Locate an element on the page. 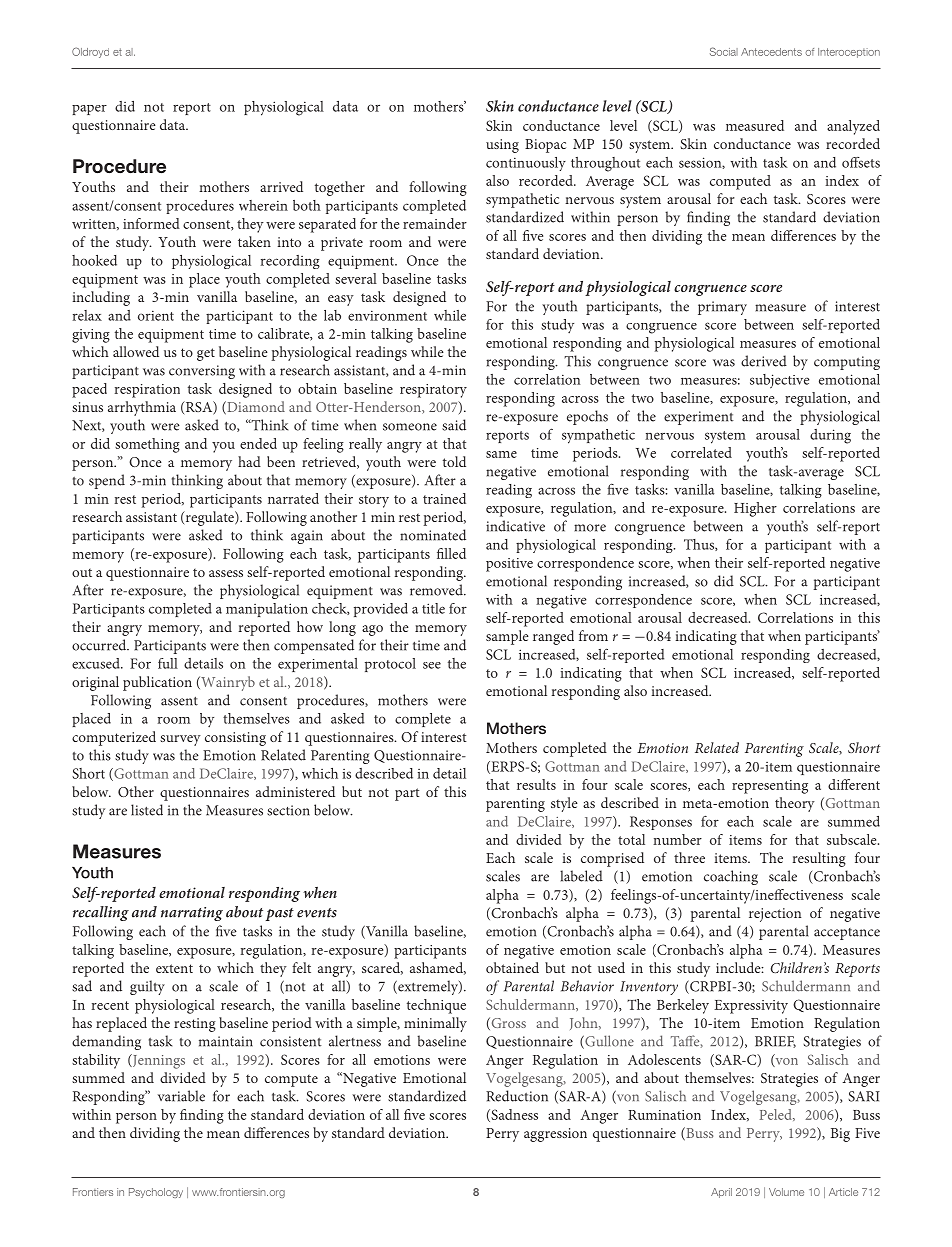  using is located at coordinates (502, 146).
